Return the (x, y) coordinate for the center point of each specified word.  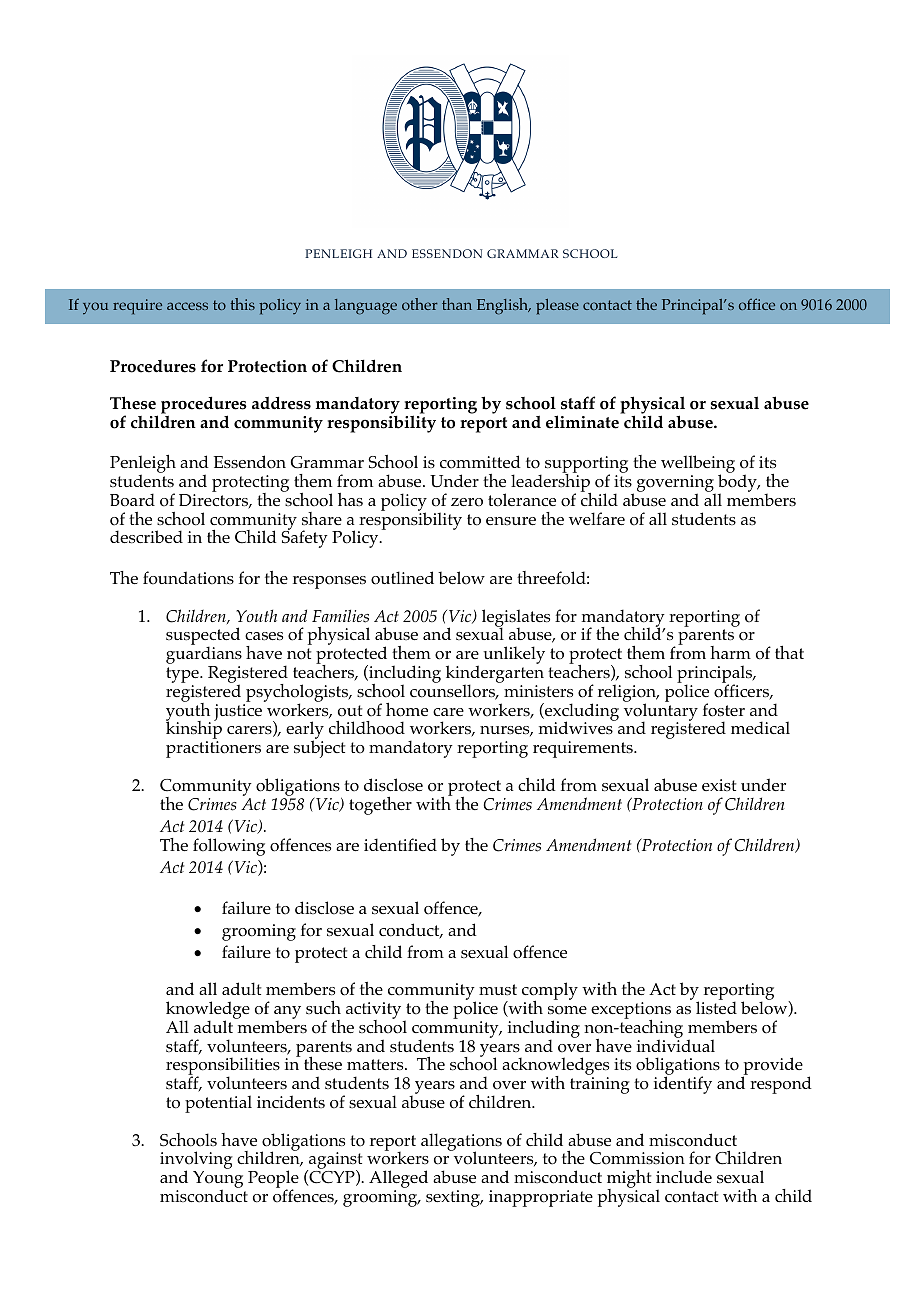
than (457, 304)
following (229, 847)
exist (719, 785)
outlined (402, 578)
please (557, 307)
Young (218, 1181)
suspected (203, 637)
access (187, 306)
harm (730, 652)
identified (400, 844)
